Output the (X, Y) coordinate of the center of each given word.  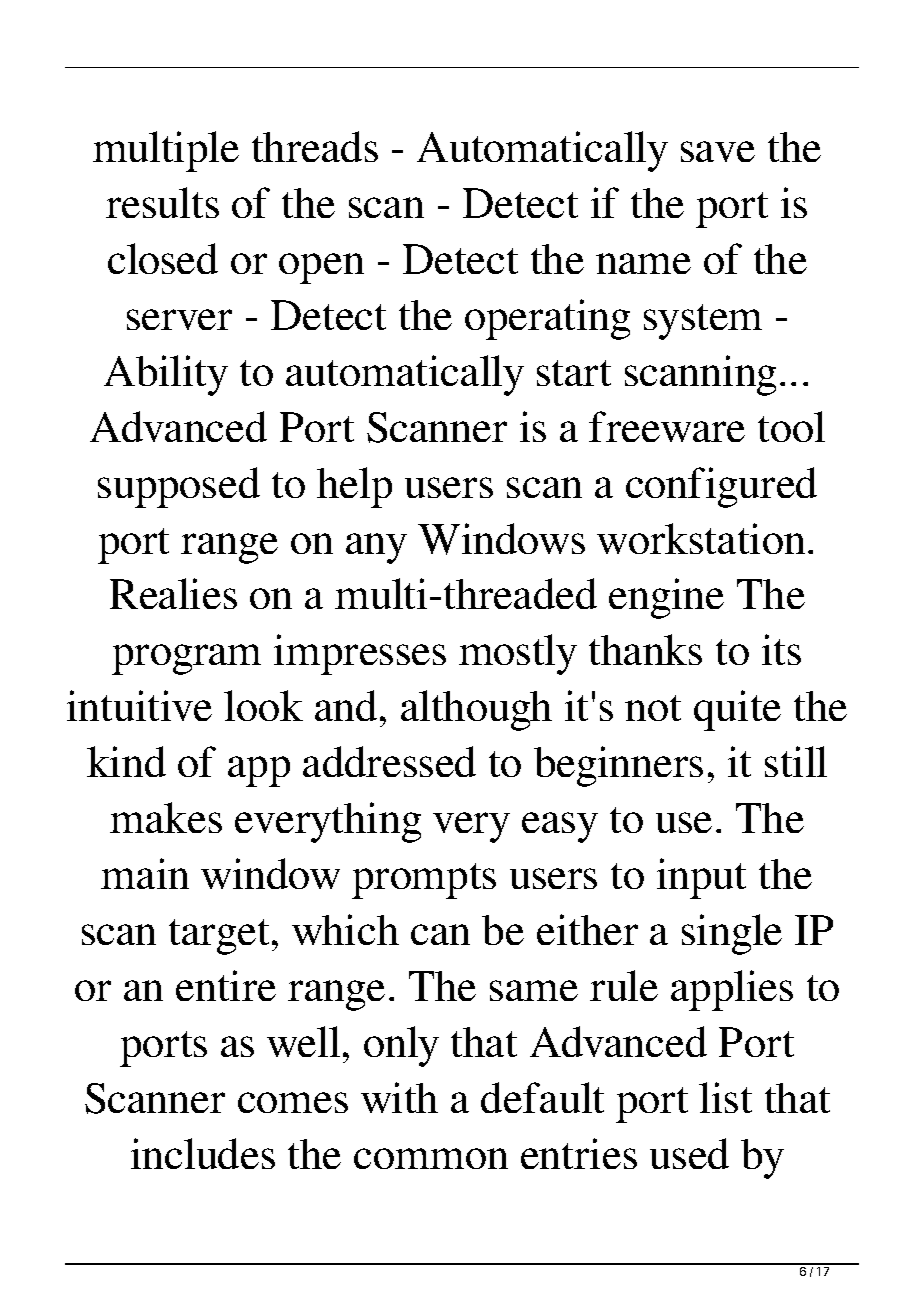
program (186, 659)
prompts (424, 881)
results (162, 202)
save (718, 151)
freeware (667, 426)
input (701, 878)
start (574, 373)
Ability (166, 375)
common (431, 1158)
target (219, 937)
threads (315, 146)
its (781, 649)
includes (203, 1153)
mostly (518, 654)
